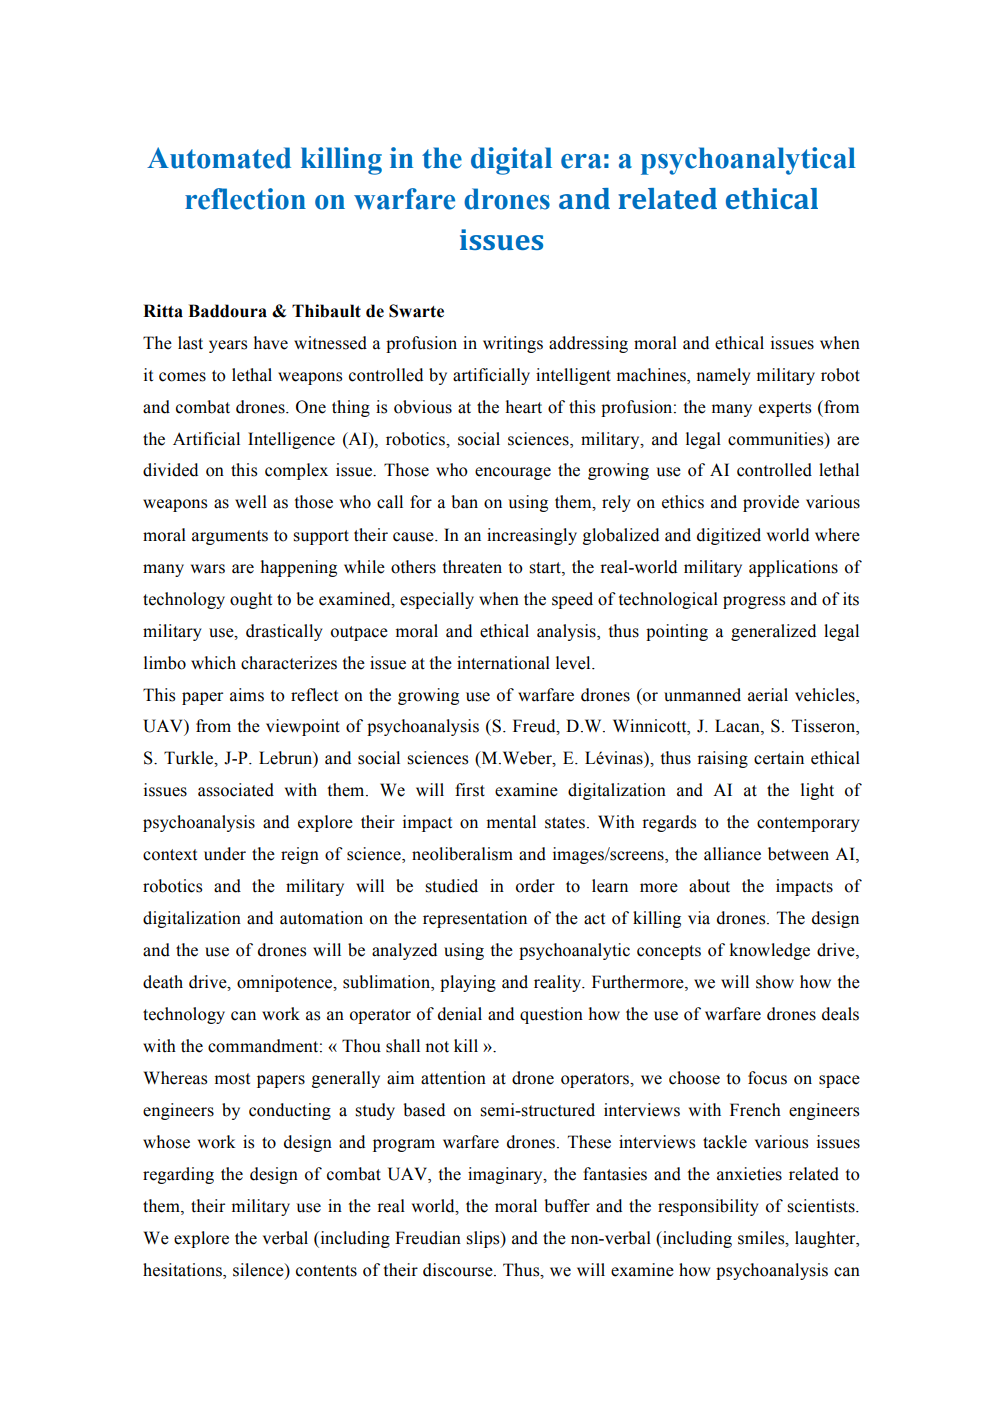 This document has height=1419, width=1003. I want to click on discourse, so click(459, 1270).
